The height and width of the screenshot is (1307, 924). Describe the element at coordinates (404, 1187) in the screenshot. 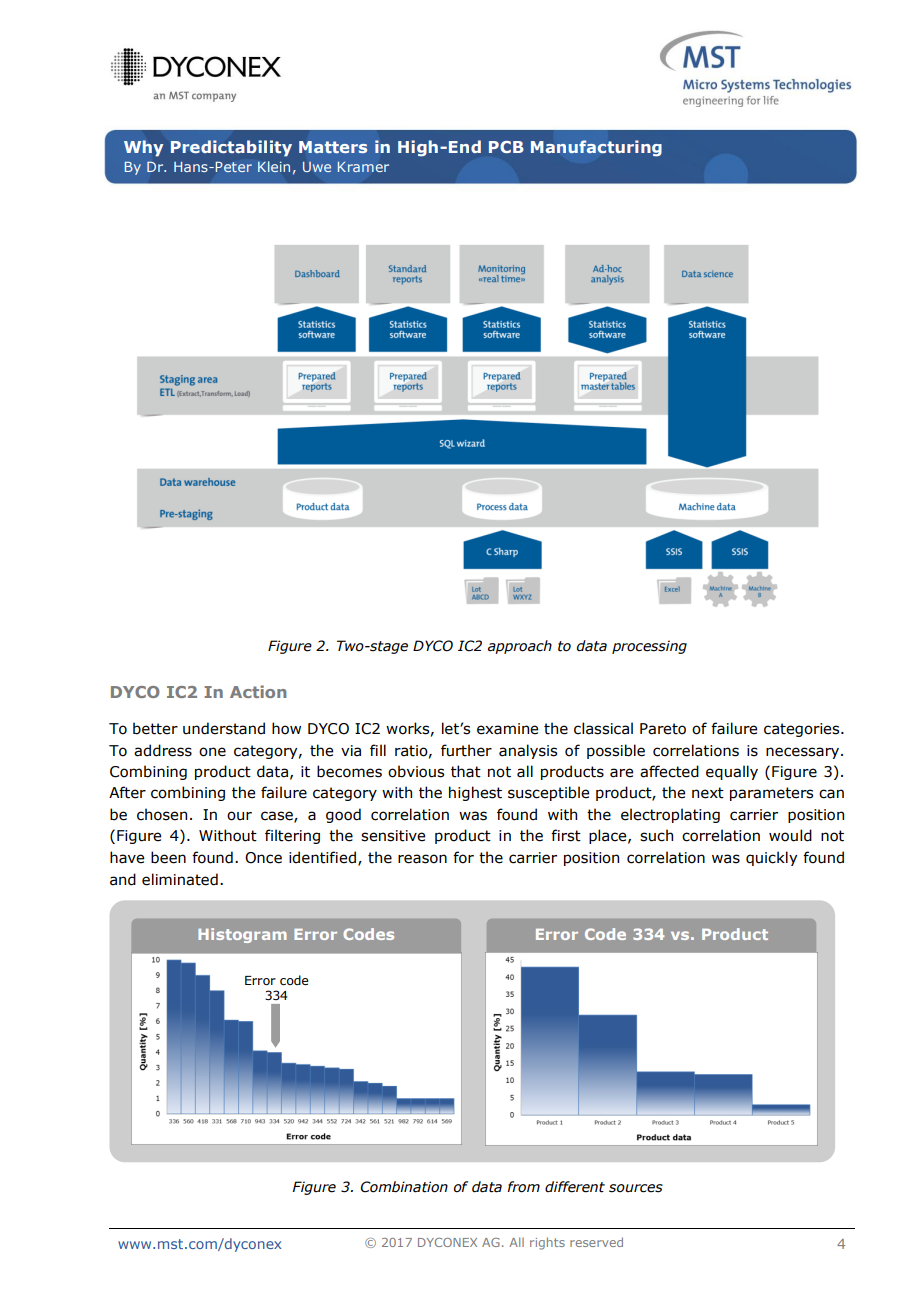

I see `Combination` at that location.
